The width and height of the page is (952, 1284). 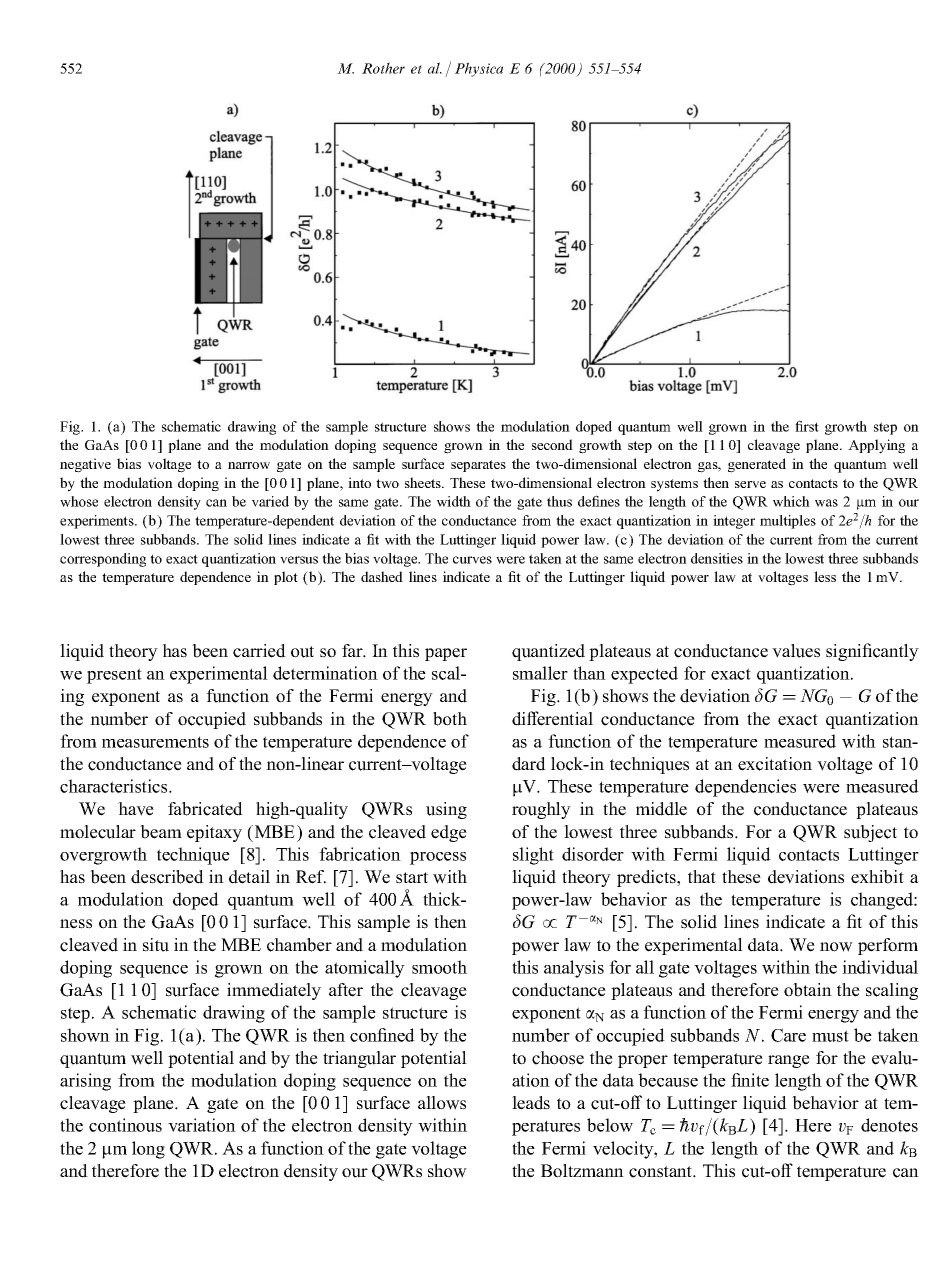 What do you see at coordinates (446, 654) in the page?
I see `paper` at bounding box center [446, 654].
